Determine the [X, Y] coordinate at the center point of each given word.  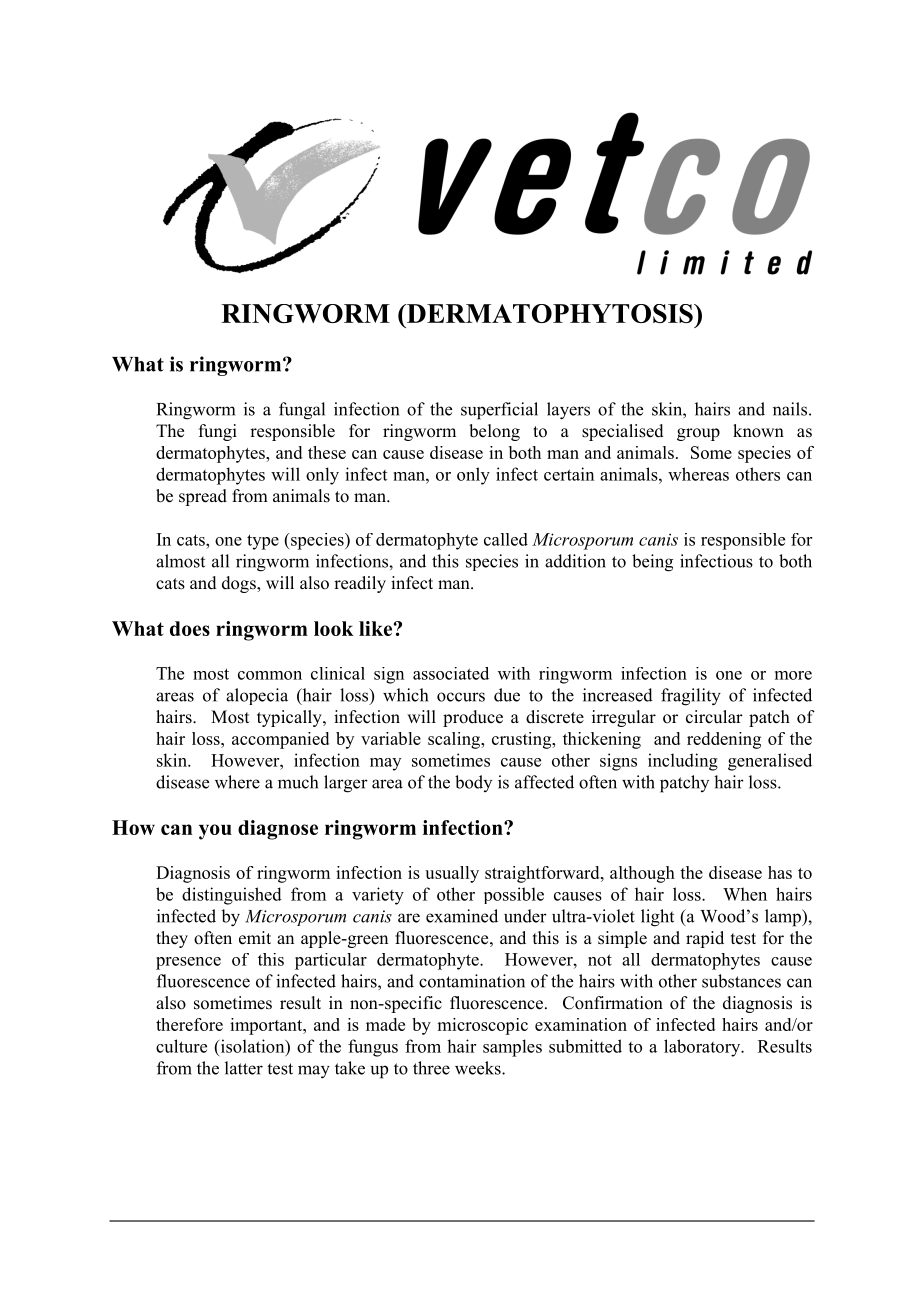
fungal [302, 411]
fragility [691, 697]
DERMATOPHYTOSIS [549, 313]
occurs [461, 697]
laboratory [703, 1048]
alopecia [257, 696]
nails [790, 409]
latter [244, 1068]
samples [512, 1048]
